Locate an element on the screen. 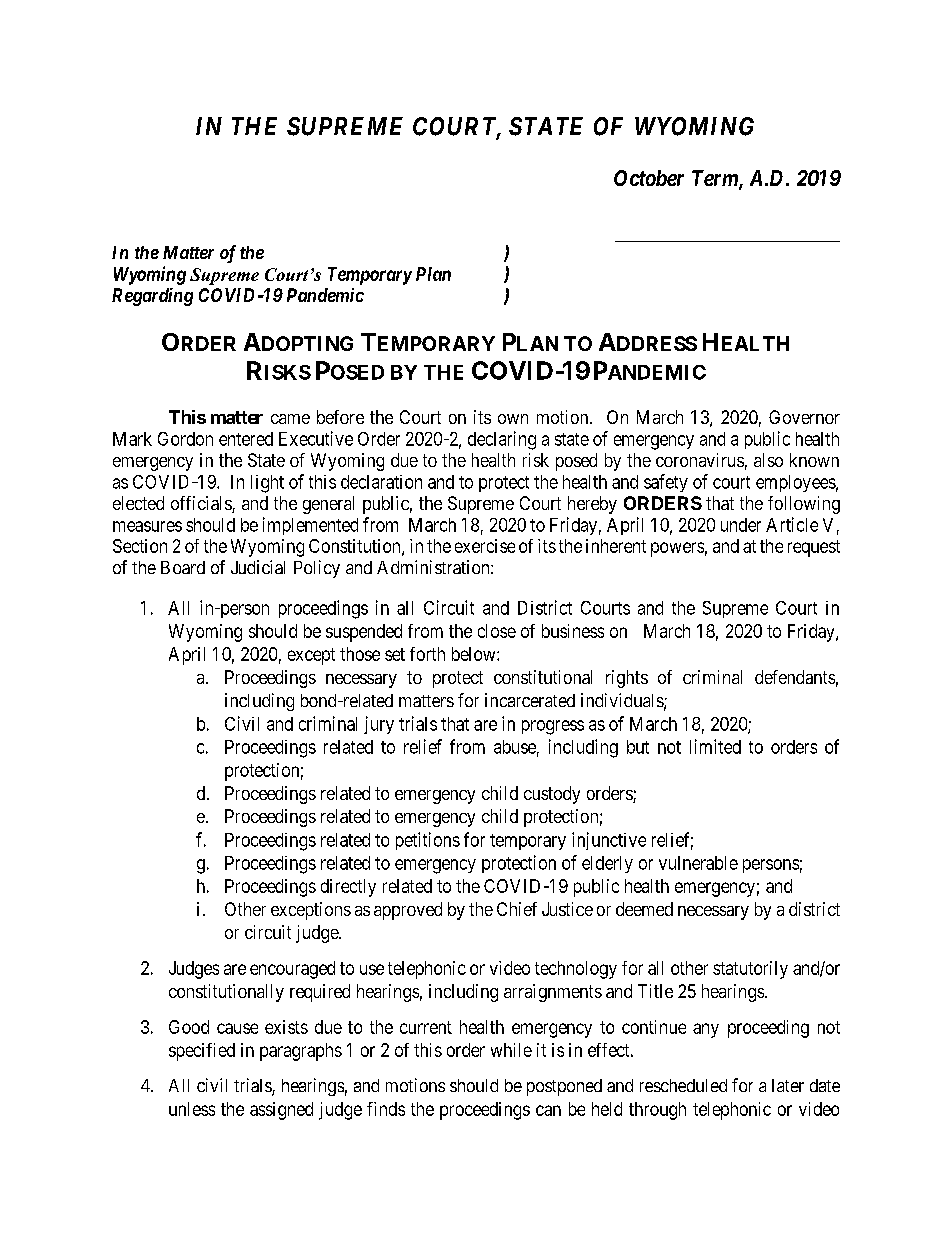 The width and height of the screenshot is (952, 1233). limited is located at coordinates (715, 746).
